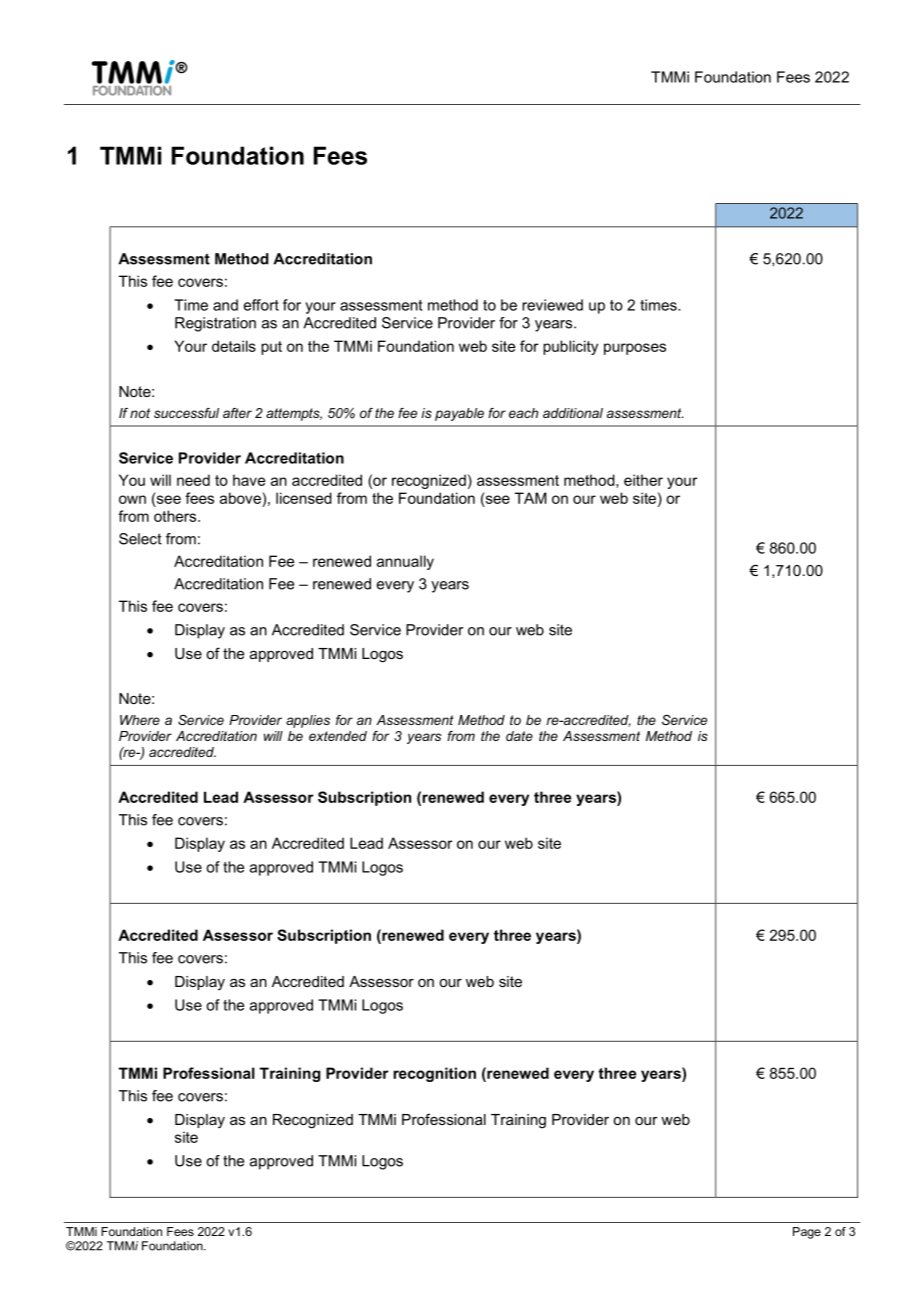  Describe the element at coordinates (552, 305) in the screenshot. I see `reviewed` at that location.
